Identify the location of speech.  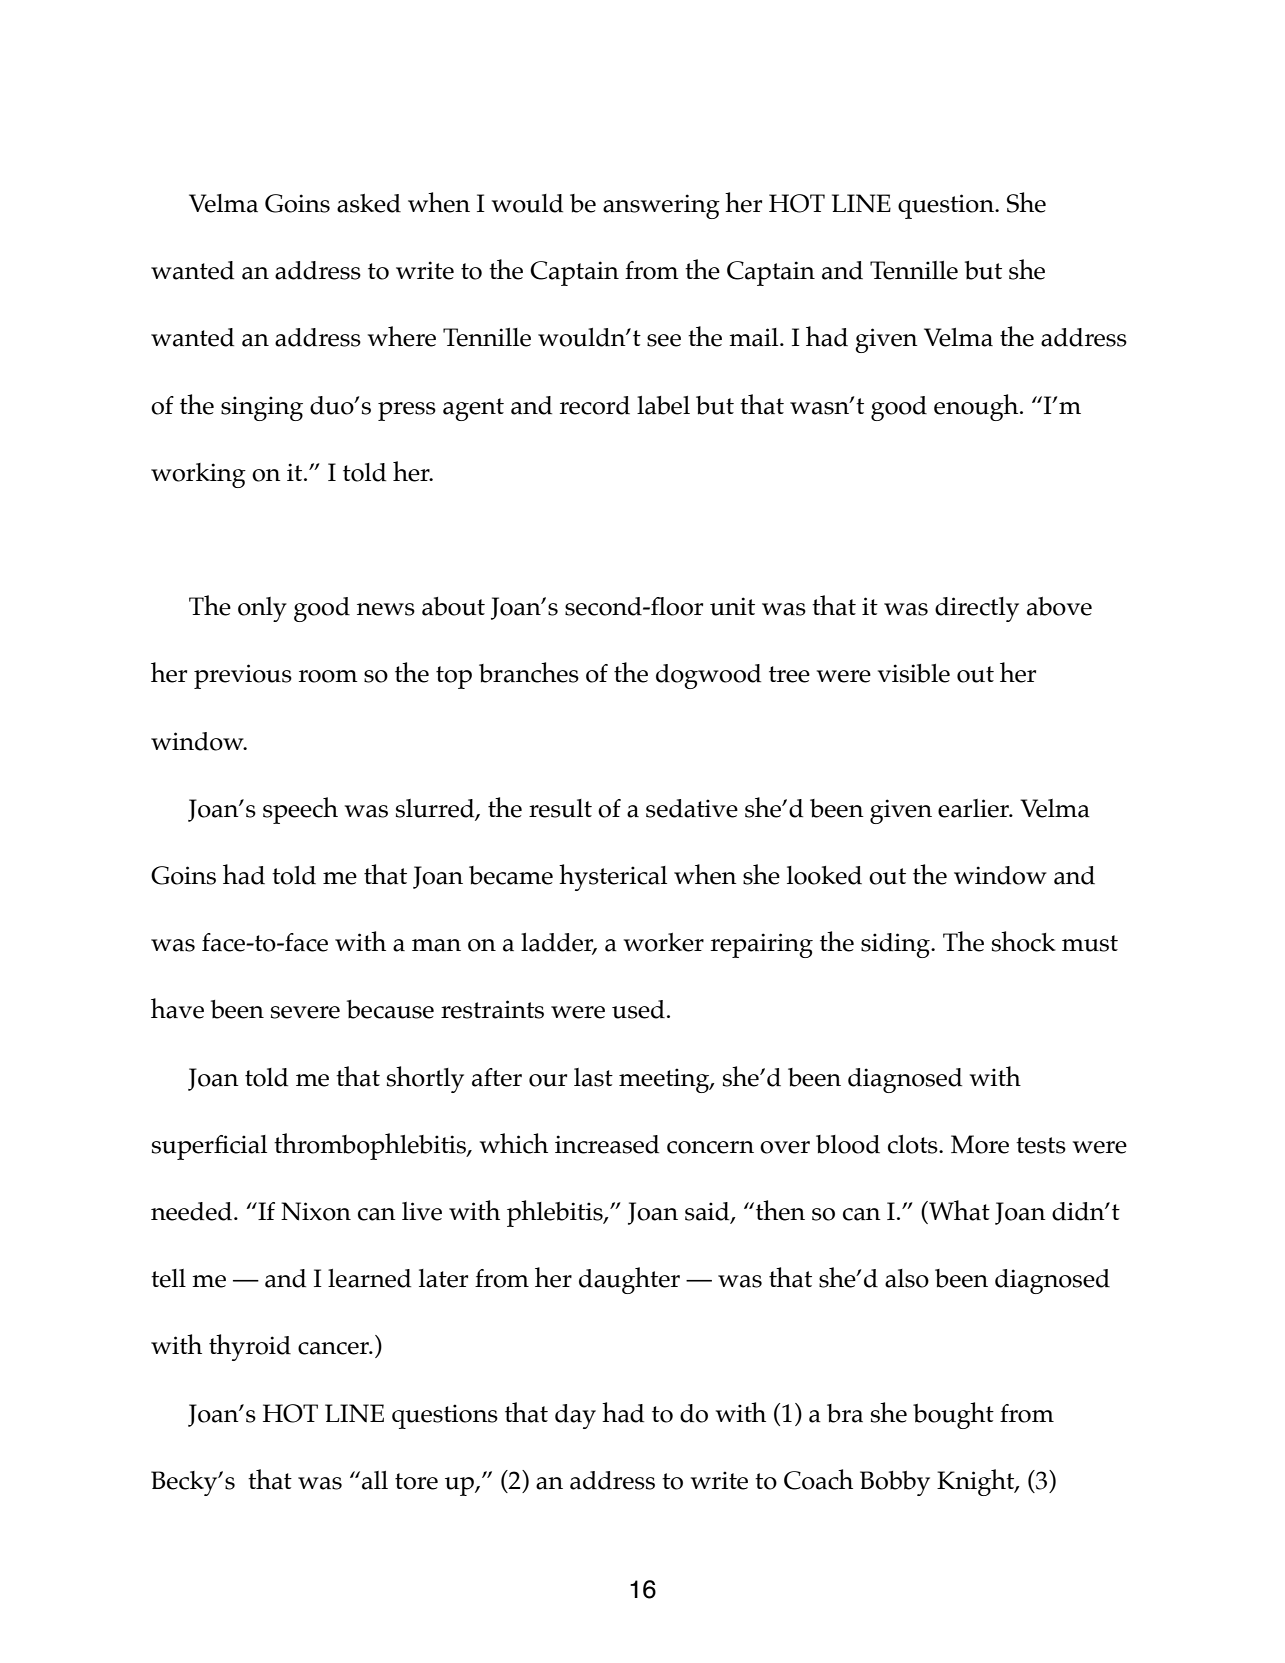
(300, 810).
